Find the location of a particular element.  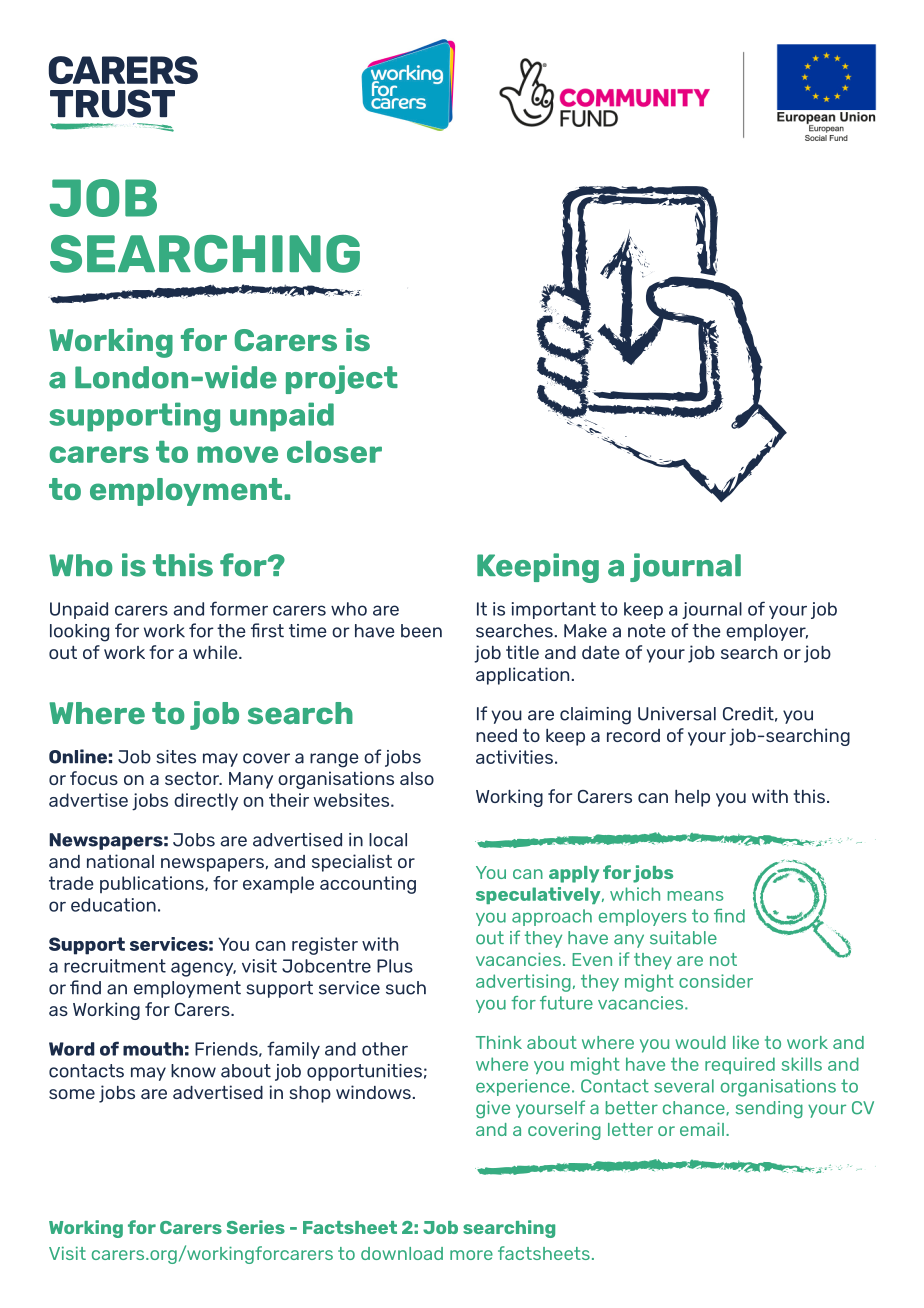

important is located at coordinates (554, 610).
